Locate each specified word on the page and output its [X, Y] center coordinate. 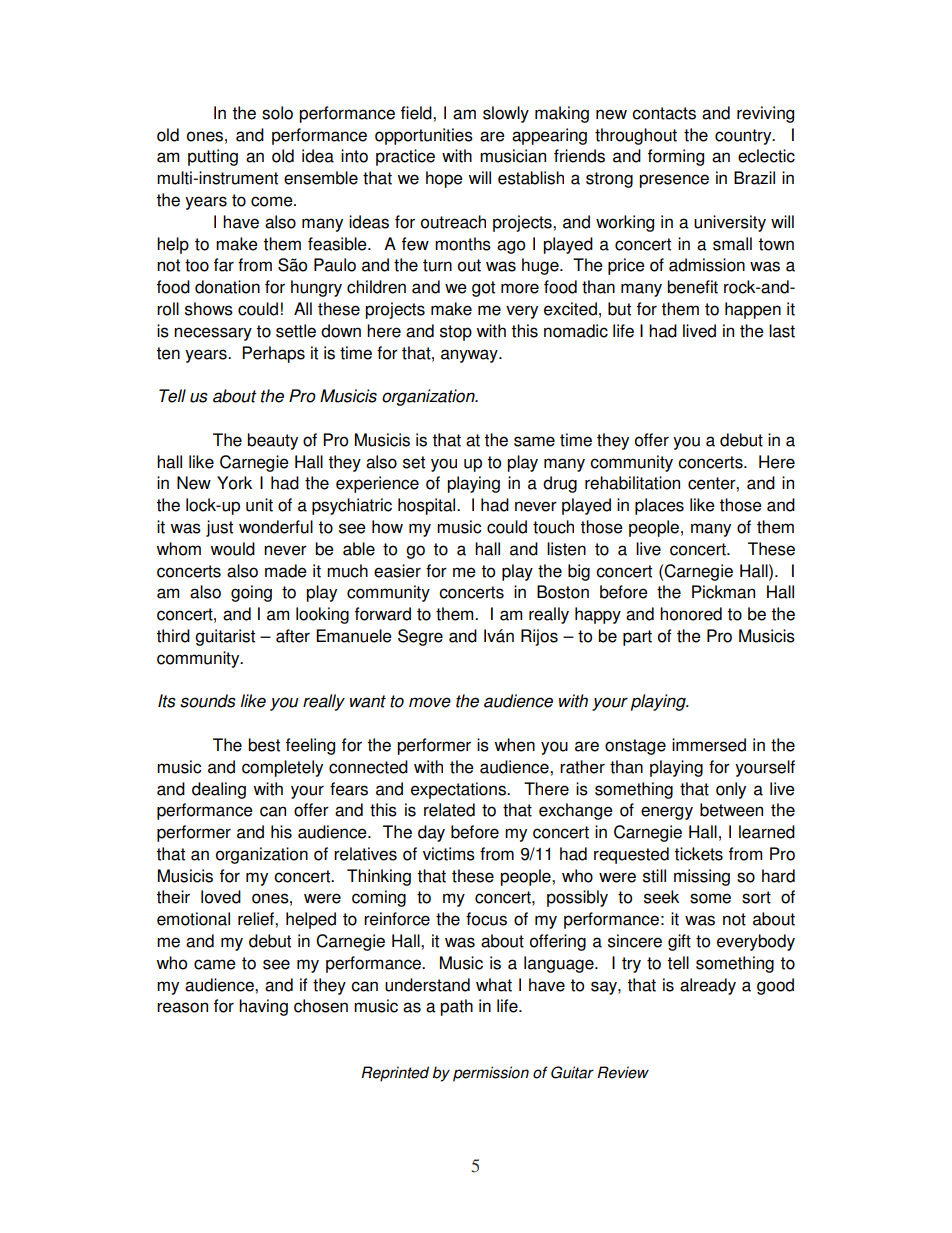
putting [213, 157]
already [708, 986]
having [263, 1007]
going [251, 593]
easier [397, 571]
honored [691, 614]
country [744, 137]
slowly [506, 114]
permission [491, 1074]
